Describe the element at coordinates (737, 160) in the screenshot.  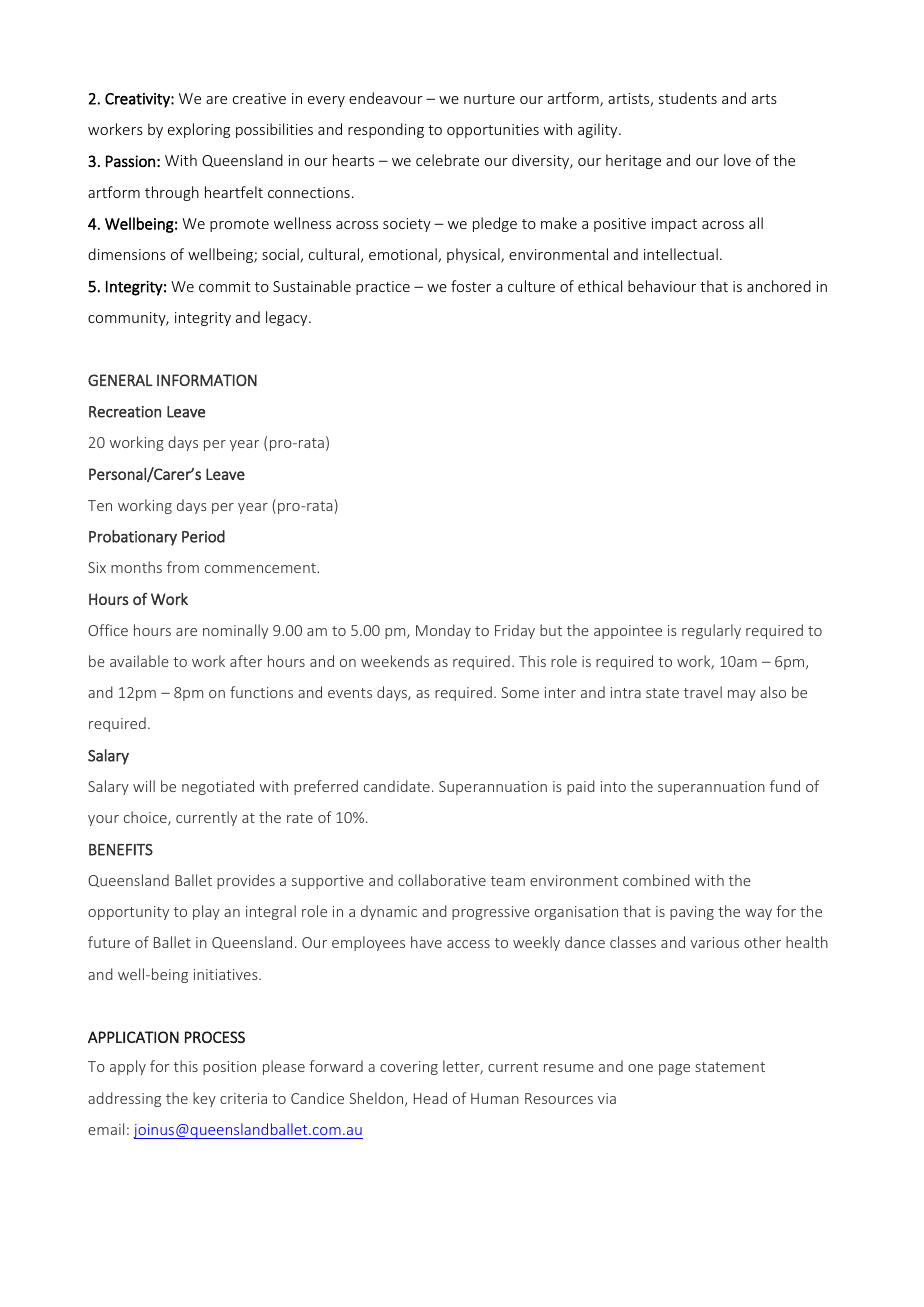
I see `love` at that location.
